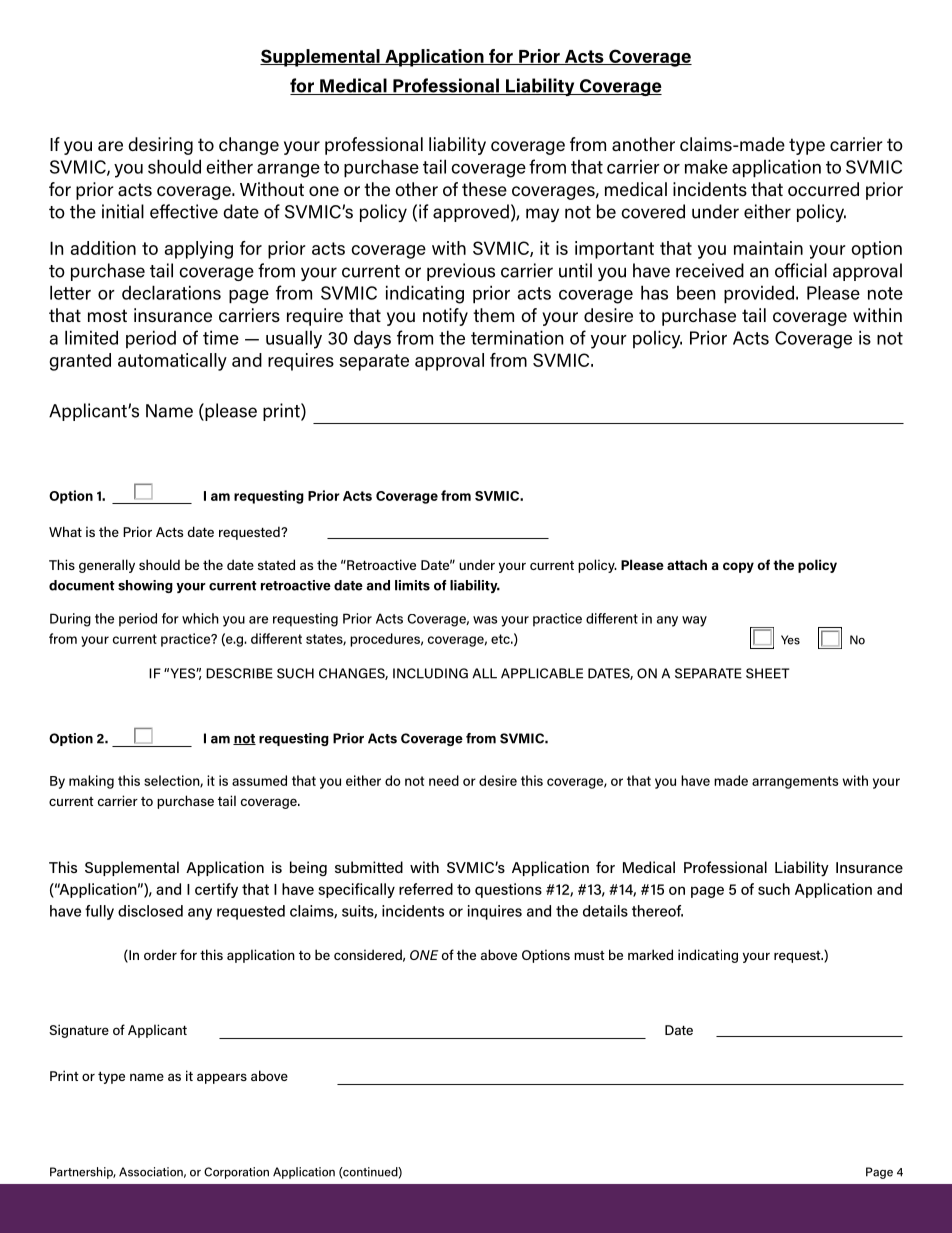 This document has height=1233, width=952. What do you see at coordinates (160, 146) in the document?
I see `desiring` at bounding box center [160, 146].
